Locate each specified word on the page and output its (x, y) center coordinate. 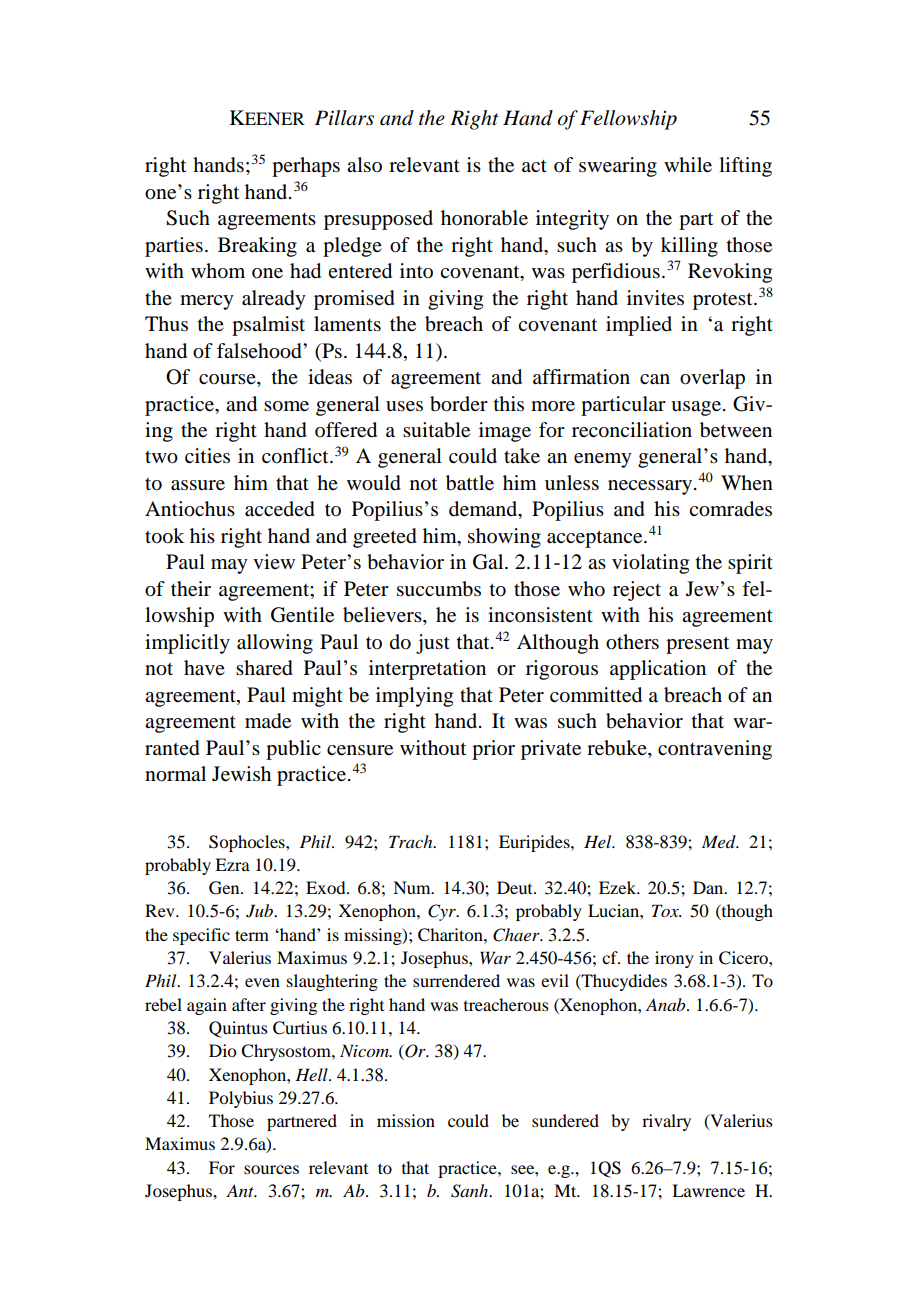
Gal (489, 562)
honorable (484, 218)
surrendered (456, 980)
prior (493, 750)
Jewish (241, 774)
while (688, 165)
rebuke (618, 748)
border (459, 404)
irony (674, 959)
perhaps (306, 167)
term (252, 935)
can (655, 379)
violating (650, 564)
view (274, 561)
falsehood (260, 351)
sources (271, 1169)
